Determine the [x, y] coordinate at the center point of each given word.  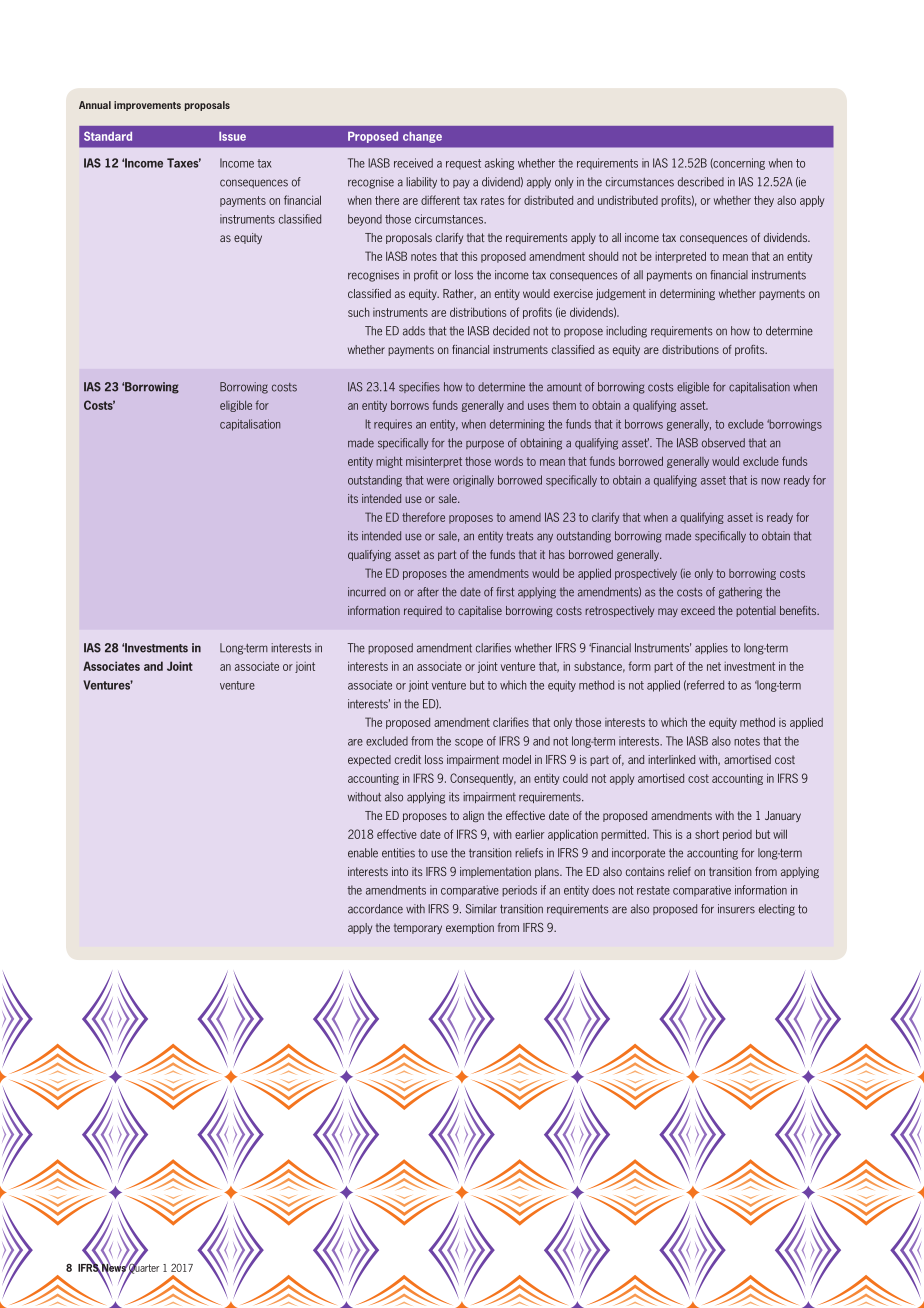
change [422, 137]
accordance [375, 909]
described [701, 182]
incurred [367, 592]
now [770, 481]
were [438, 481]
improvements [147, 106]
